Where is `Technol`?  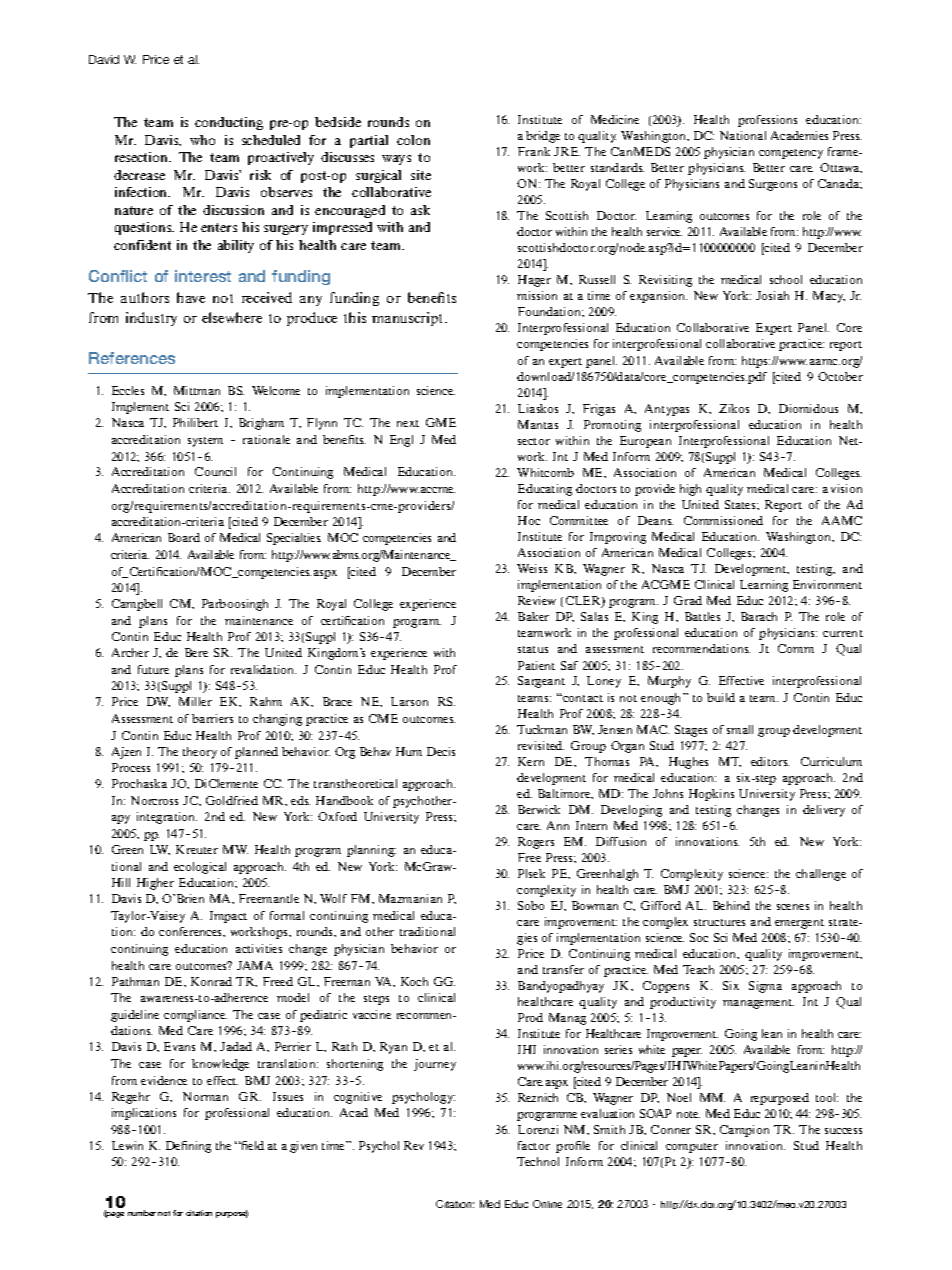
Technol is located at coordinates (538, 1161).
